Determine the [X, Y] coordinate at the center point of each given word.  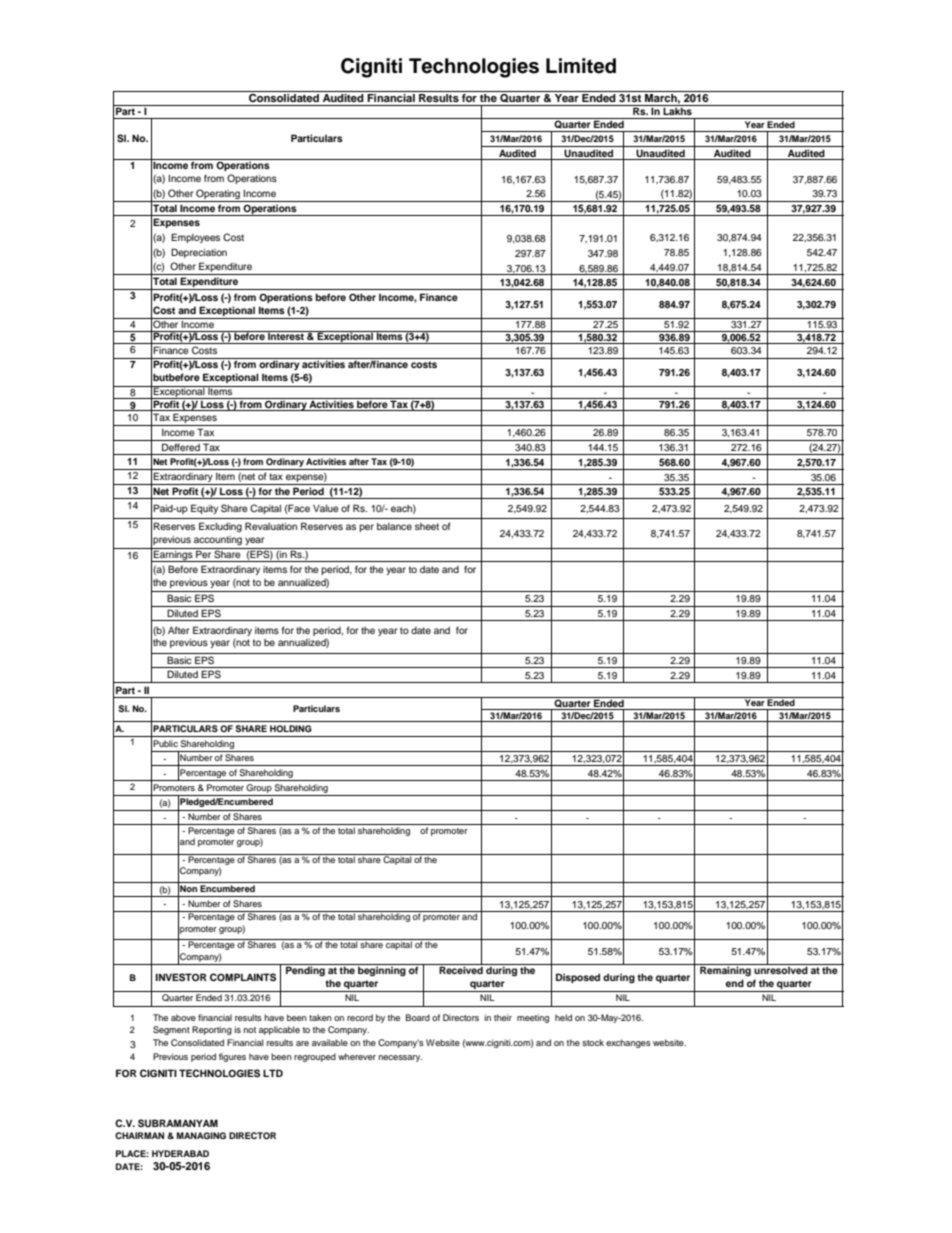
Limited [581, 66]
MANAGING [201, 1135]
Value [326, 508]
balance [394, 526]
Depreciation [199, 253]
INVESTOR [181, 977]
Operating [218, 195]
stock [593, 1042]
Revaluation [271, 526]
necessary [400, 1058]
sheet [427, 526]
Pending [305, 971]
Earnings [173, 556]
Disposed [578, 978]
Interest [286, 335]
